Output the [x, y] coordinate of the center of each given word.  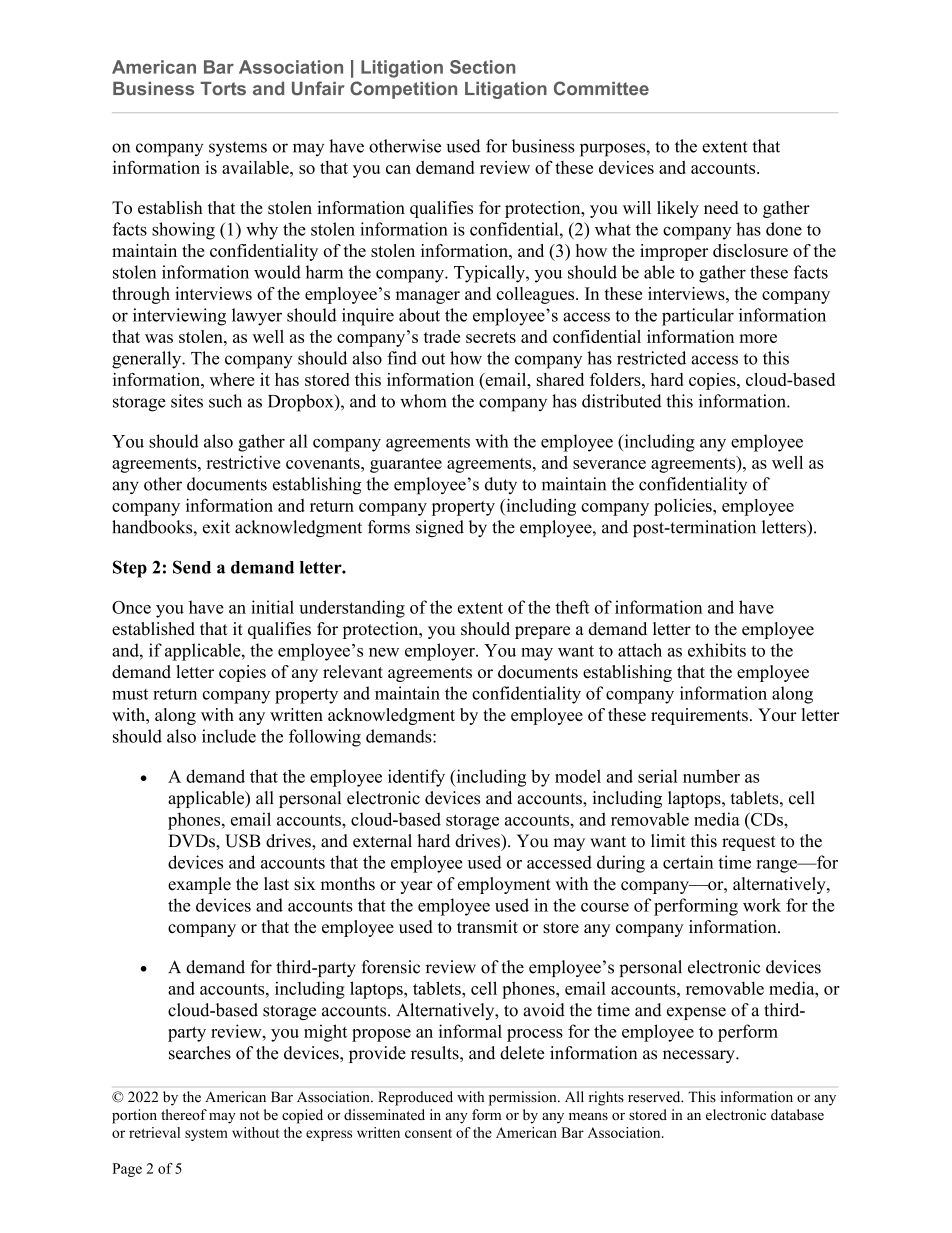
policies [684, 507]
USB [243, 841]
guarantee [406, 465]
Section [482, 67]
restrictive [243, 462]
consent [428, 1133]
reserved [655, 1097]
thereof [184, 1114]
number [711, 776]
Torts [223, 89]
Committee [601, 88]
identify [416, 778]
